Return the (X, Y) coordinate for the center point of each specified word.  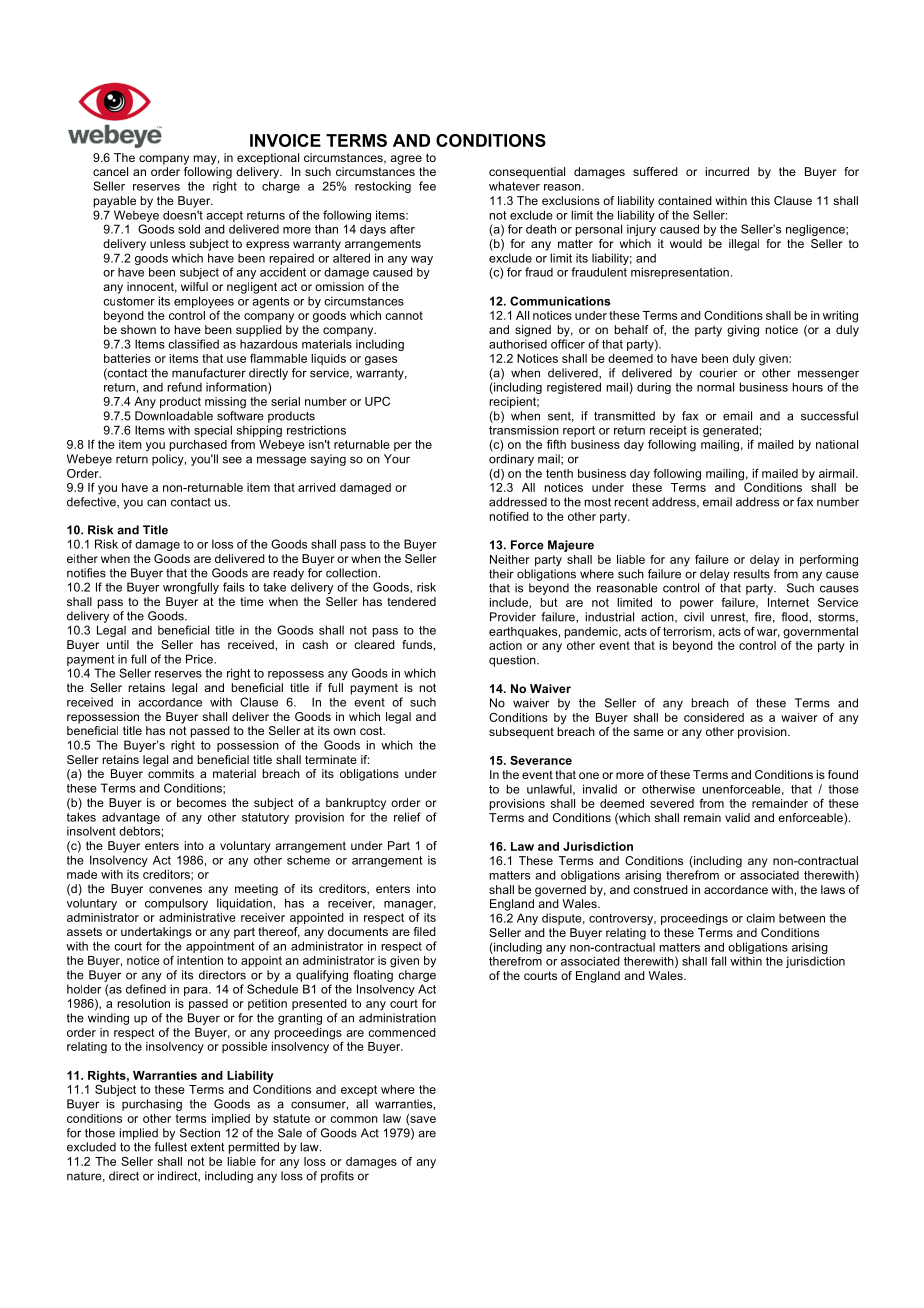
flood (795, 617)
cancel (110, 171)
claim (760, 918)
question (513, 661)
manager (410, 905)
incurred (727, 171)
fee (427, 186)
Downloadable (174, 416)
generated (730, 431)
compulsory (176, 904)
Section (200, 1133)
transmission (524, 430)
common (354, 1119)
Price (200, 659)
